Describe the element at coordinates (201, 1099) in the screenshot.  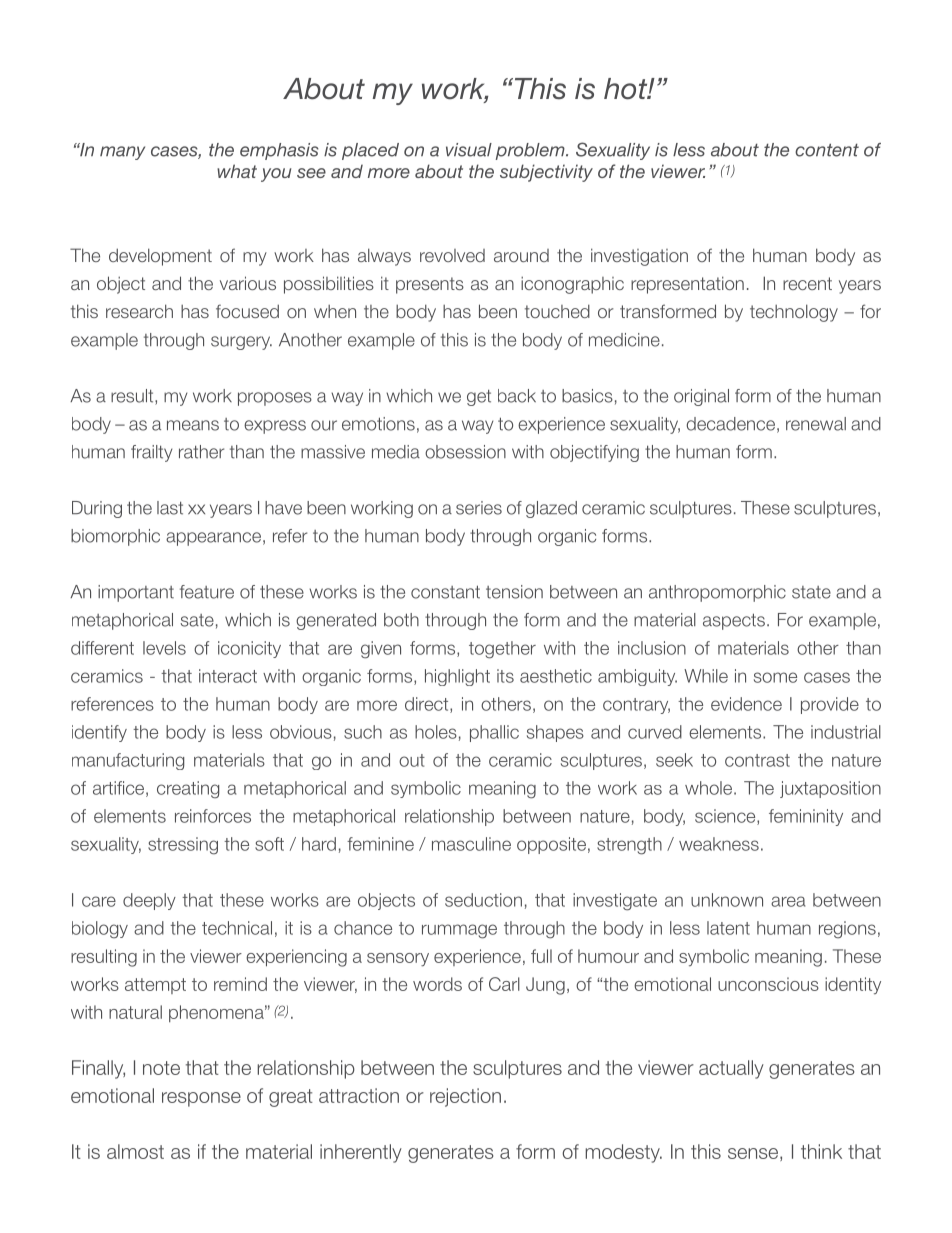
I see `response` at that location.
